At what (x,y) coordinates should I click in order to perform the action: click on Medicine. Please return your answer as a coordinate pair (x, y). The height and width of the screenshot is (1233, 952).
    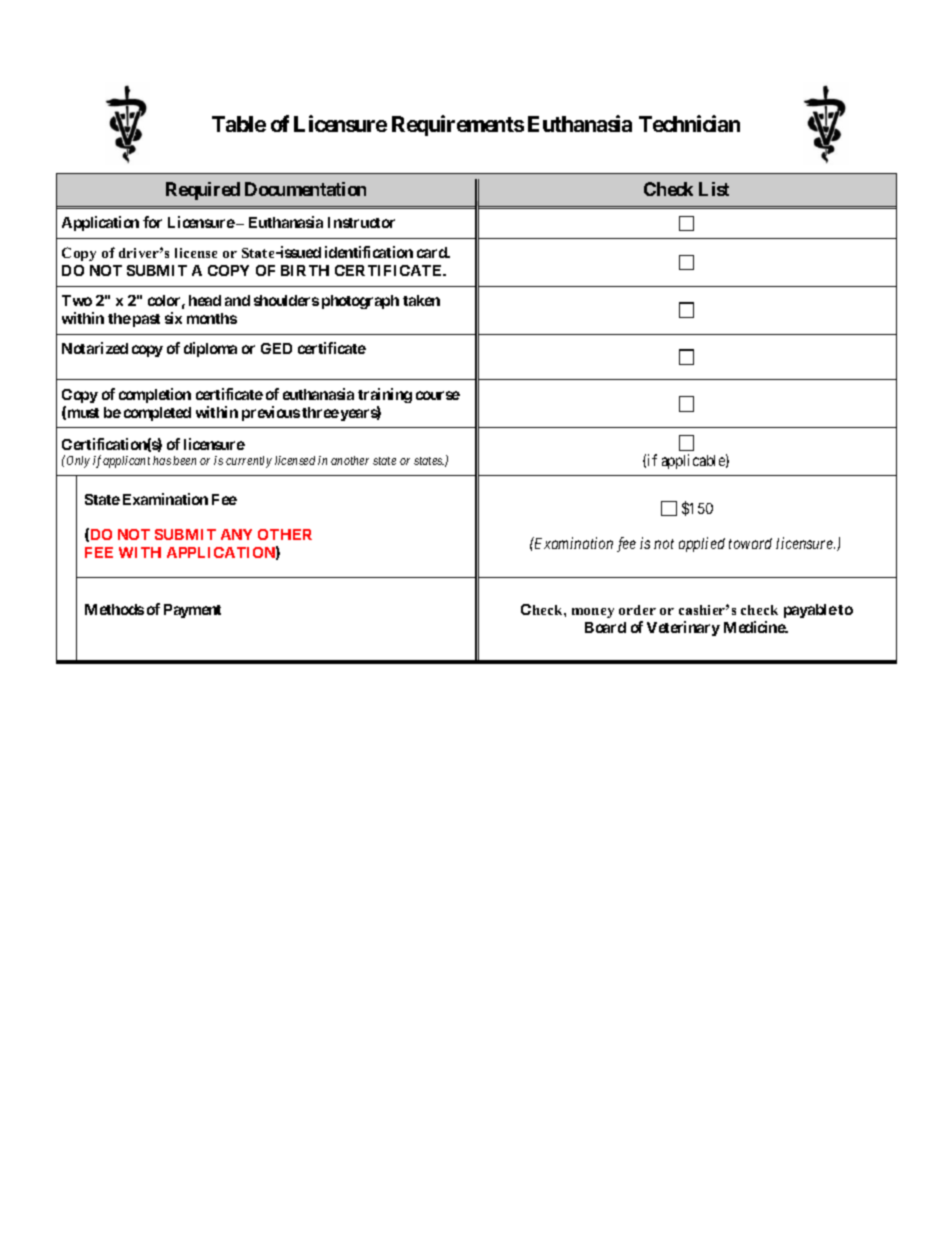
    Looking at the image, I should click on (755, 627).
